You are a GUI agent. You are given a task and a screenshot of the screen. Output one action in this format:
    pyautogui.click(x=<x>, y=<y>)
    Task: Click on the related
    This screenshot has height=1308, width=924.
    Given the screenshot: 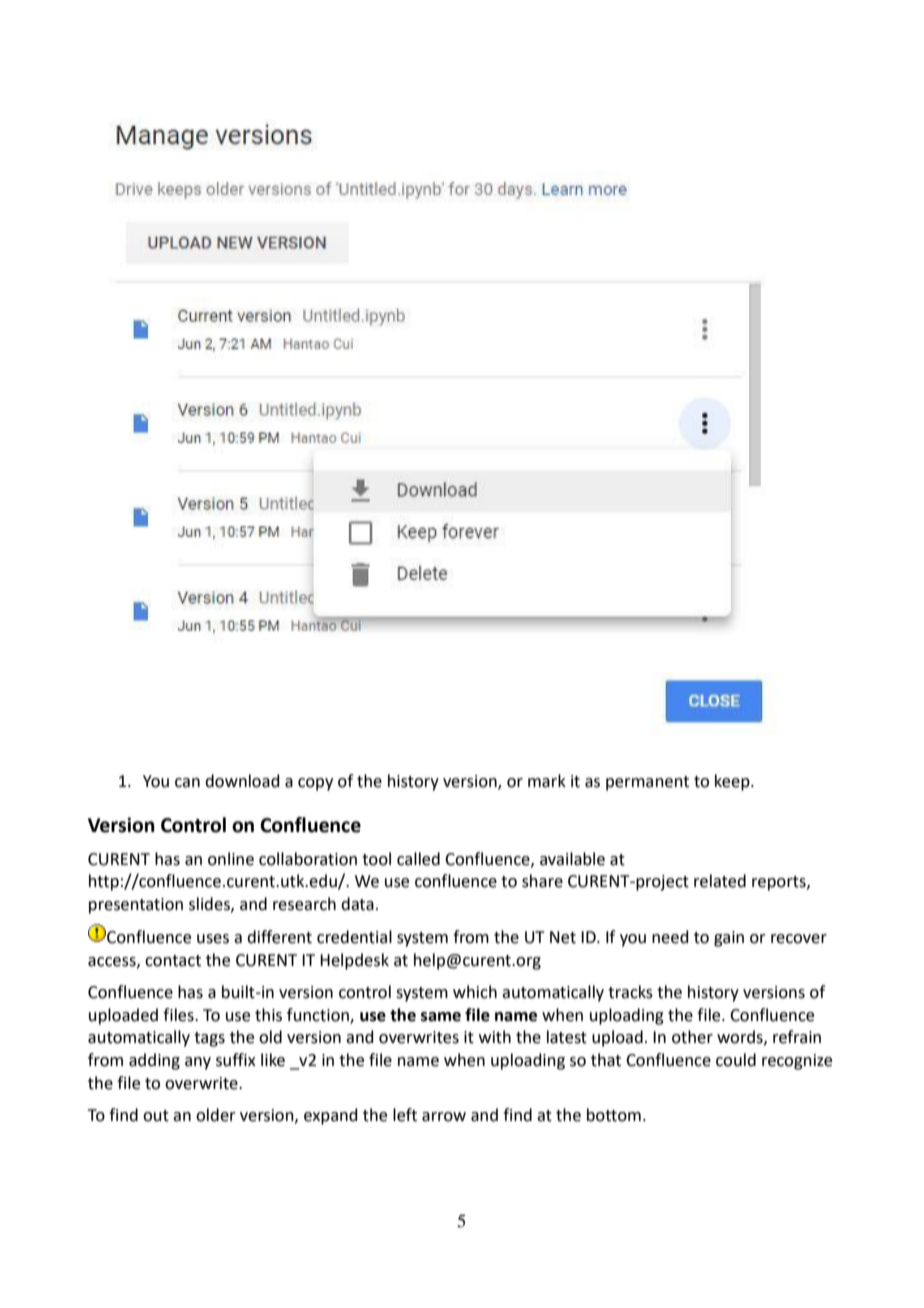 What is the action you would take?
    pyautogui.click(x=720, y=881)
